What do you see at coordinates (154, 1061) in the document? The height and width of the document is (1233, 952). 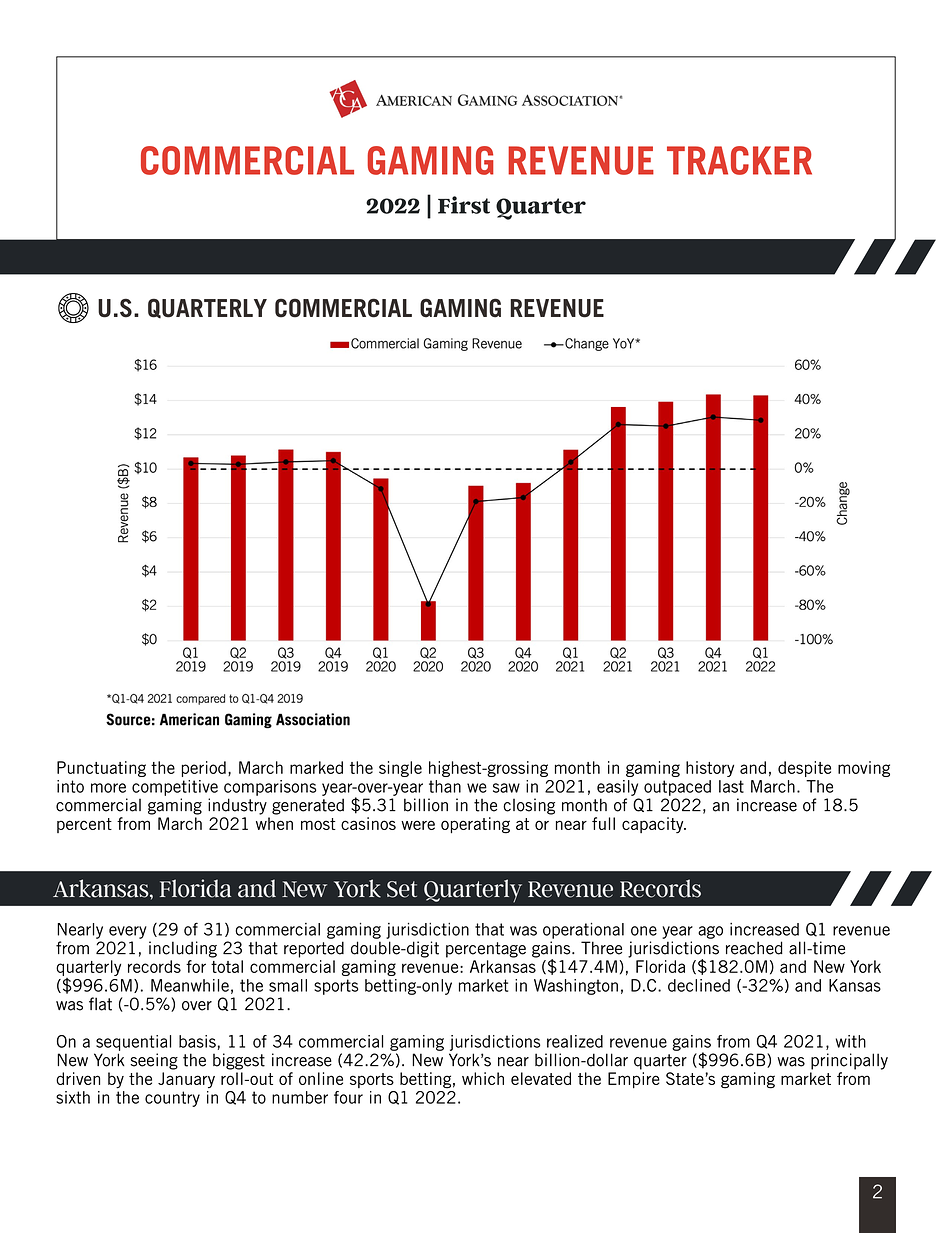 I see `seeing` at bounding box center [154, 1061].
